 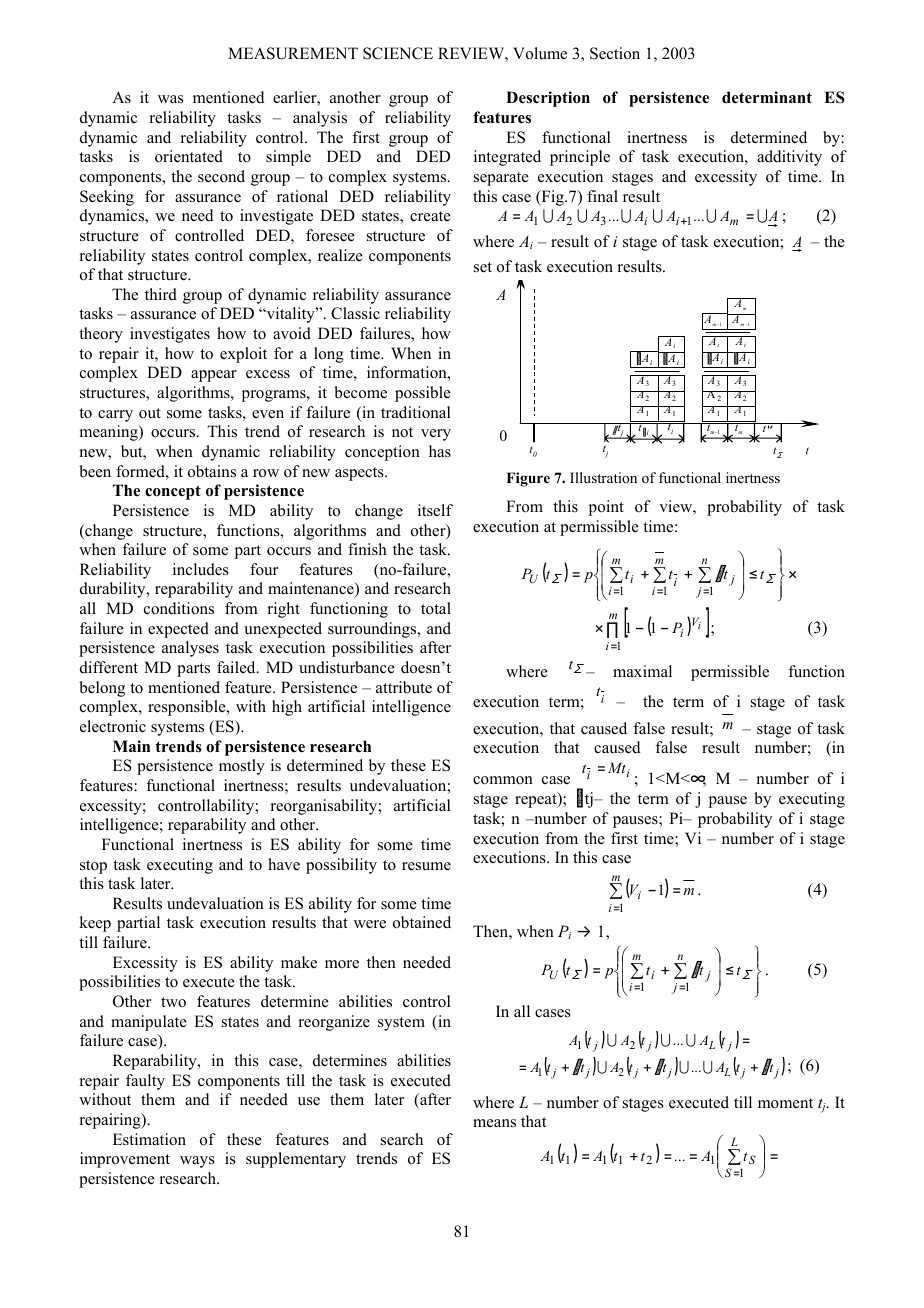 I want to click on means, so click(x=494, y=1123).
